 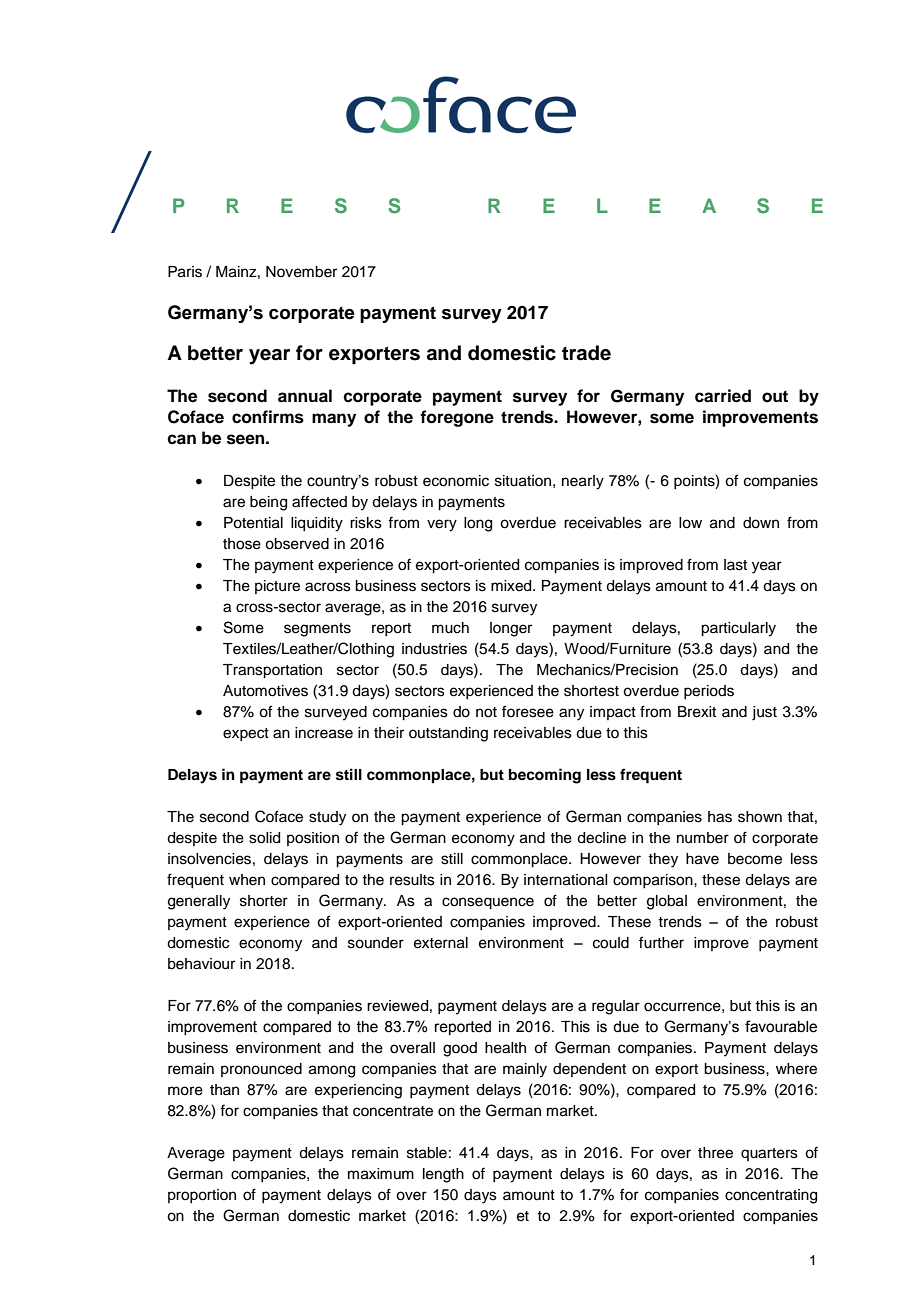 I want to click on November, so click(x=301, y=272).
